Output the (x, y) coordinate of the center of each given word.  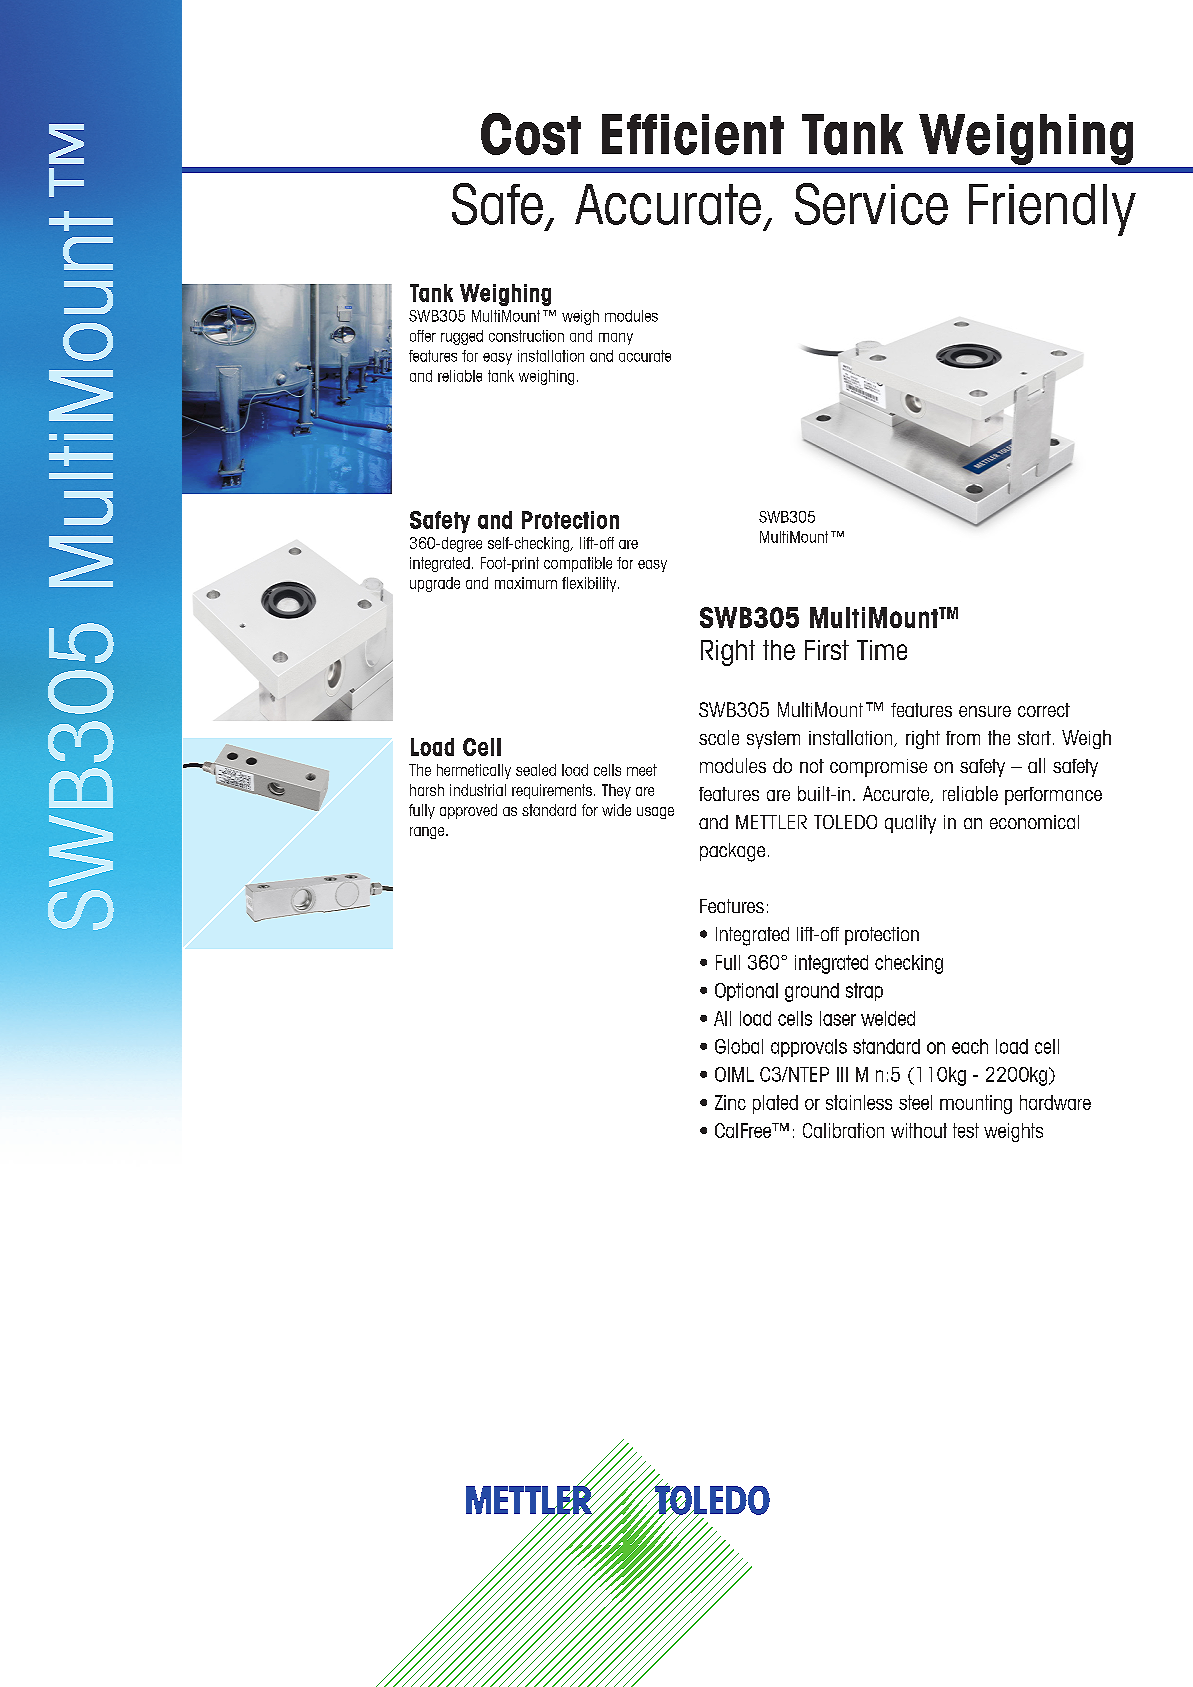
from (963, 738)
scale (719, 737)
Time (882, 650)
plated (775, 1104)
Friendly (1052, 210)
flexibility (590, 584)
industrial (478, 790)
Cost (531, 134)
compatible (578, 564)
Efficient (693, 134)
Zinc (730, 1102)
